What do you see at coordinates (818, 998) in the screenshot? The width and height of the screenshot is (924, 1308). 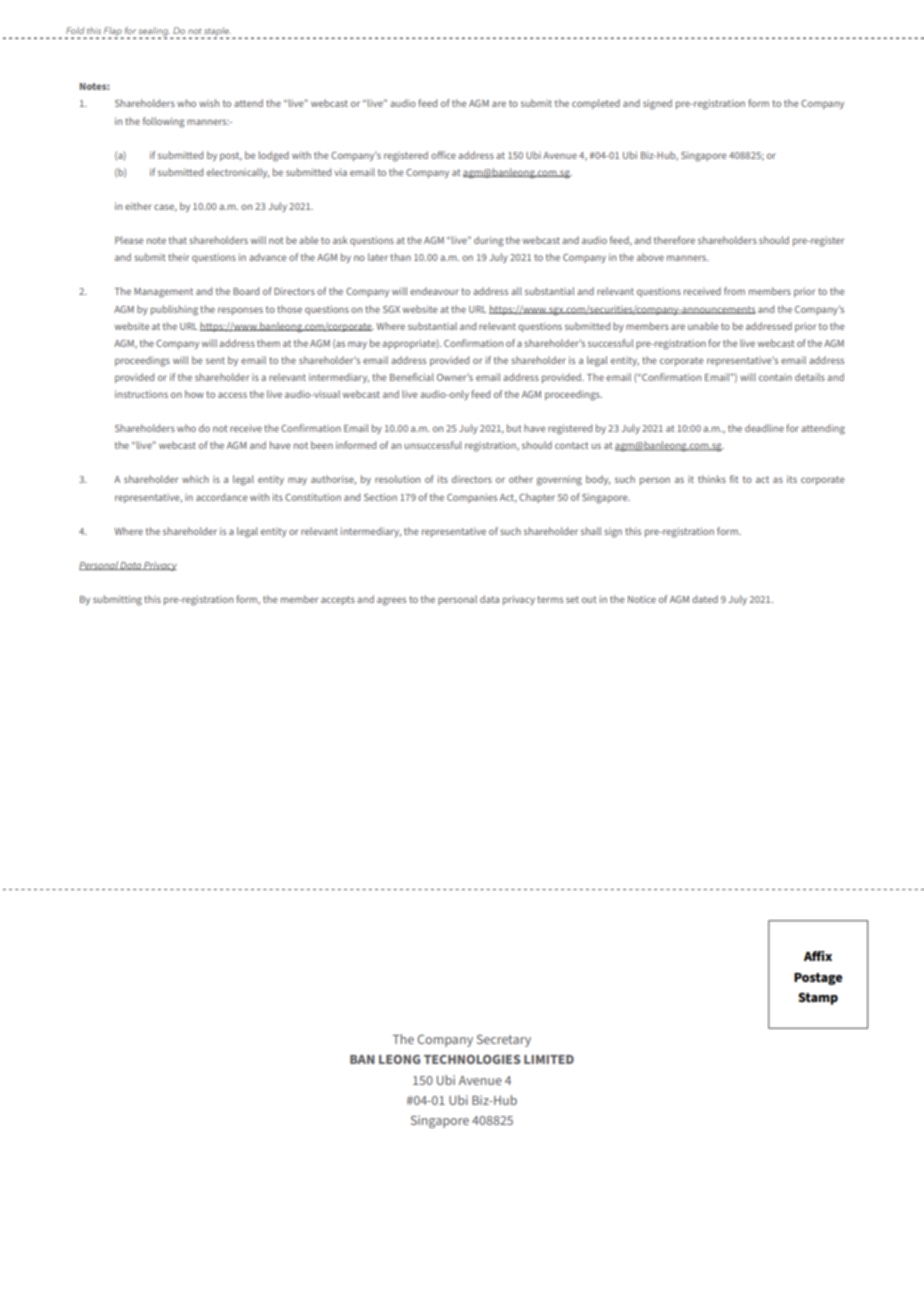 I see `Stamp` at bounding box center [818, 998].
